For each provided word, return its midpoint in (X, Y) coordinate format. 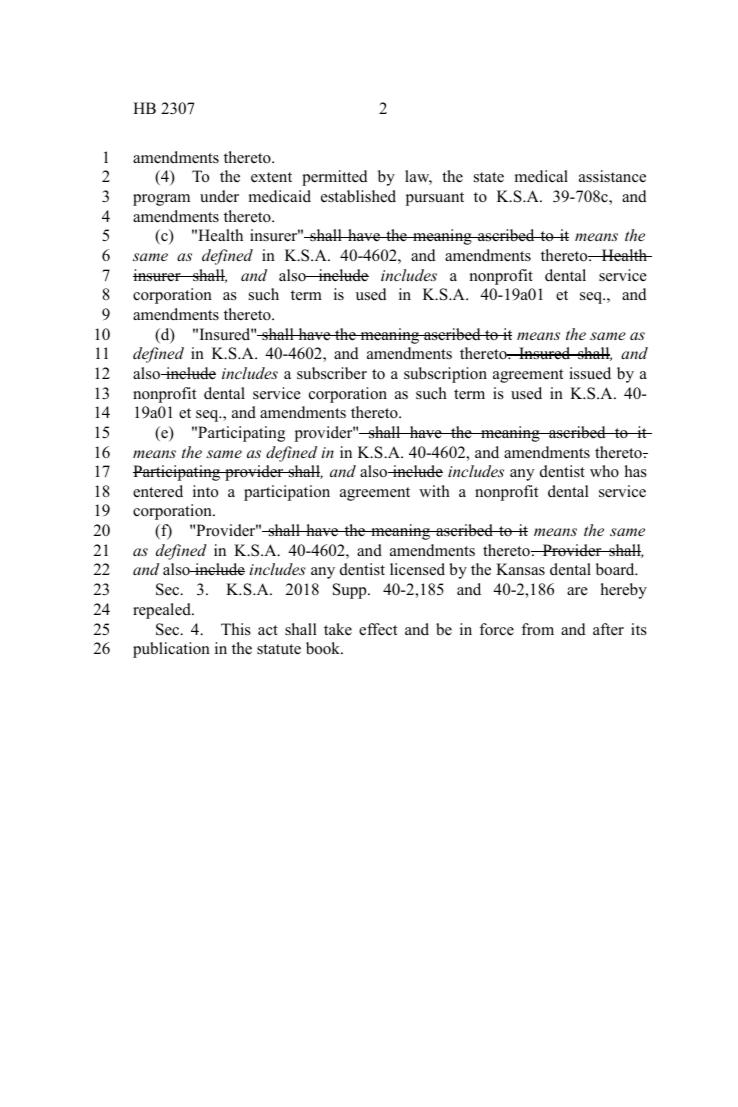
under (219, 196)
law (418, 177)
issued (590, 373)
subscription (445, 375)
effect (378, 629)
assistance (612, 176)
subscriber (332, 373)
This (236, 629)
